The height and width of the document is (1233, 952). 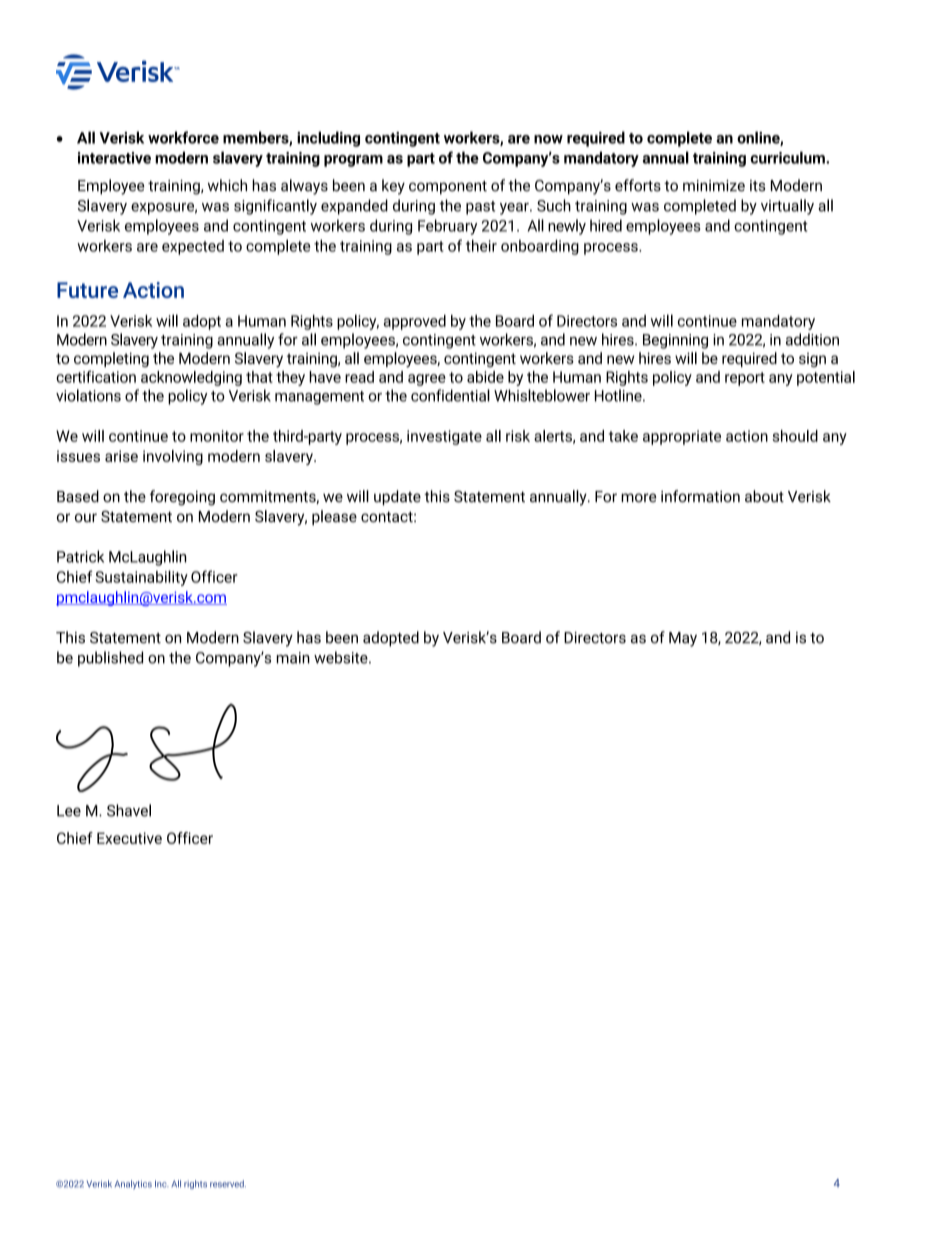 I want to click on Sustainability, so click(x=141, y=578).
